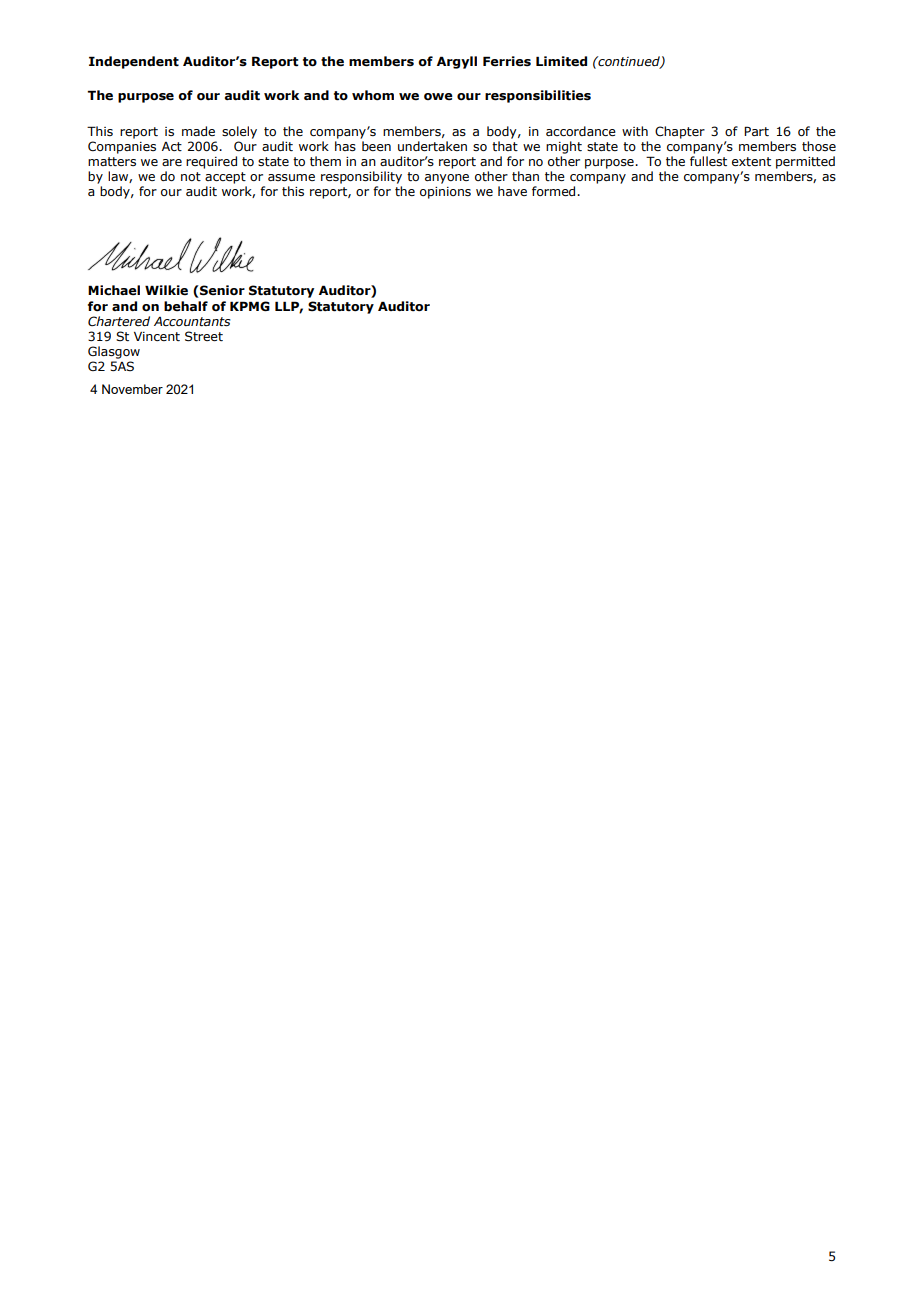  Describe the element at coordinates (204, 336) in the screenshot. I see `Street` at that location.
